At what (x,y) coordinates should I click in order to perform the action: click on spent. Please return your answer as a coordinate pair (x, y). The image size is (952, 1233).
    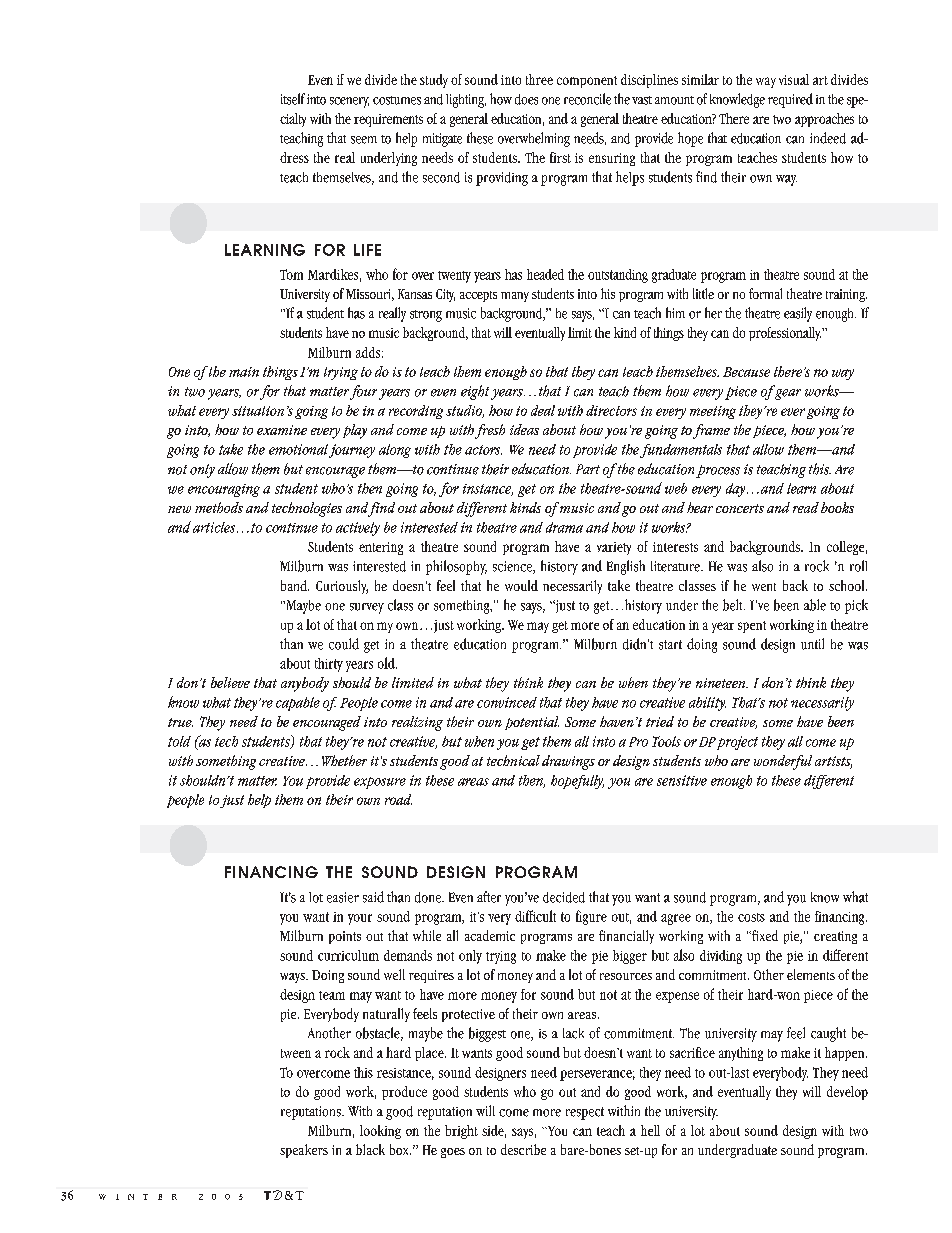
    Looking at the image, I should click on (752, 627).
